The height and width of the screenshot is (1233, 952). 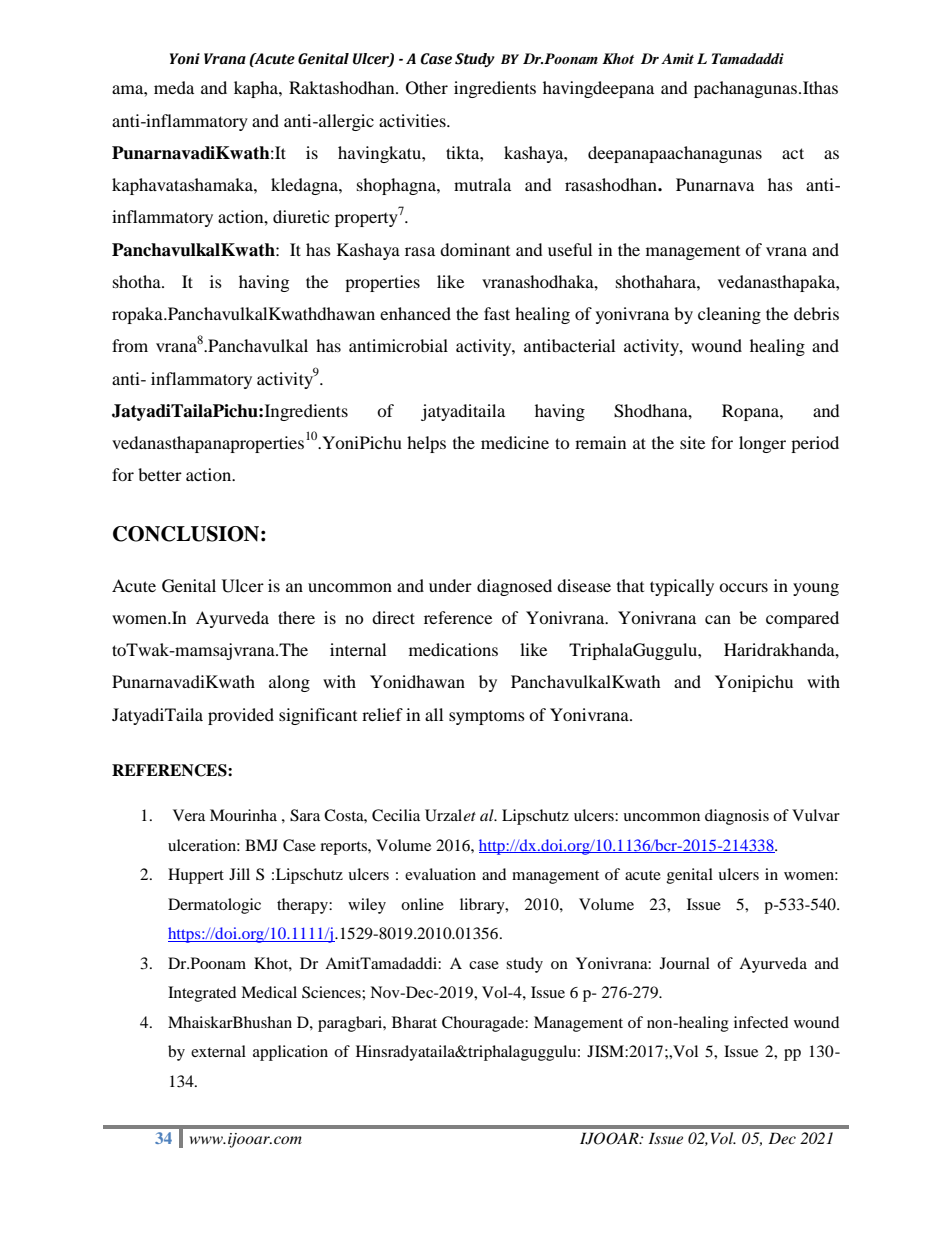 I want to click on under, so click(x=450, y=585).
